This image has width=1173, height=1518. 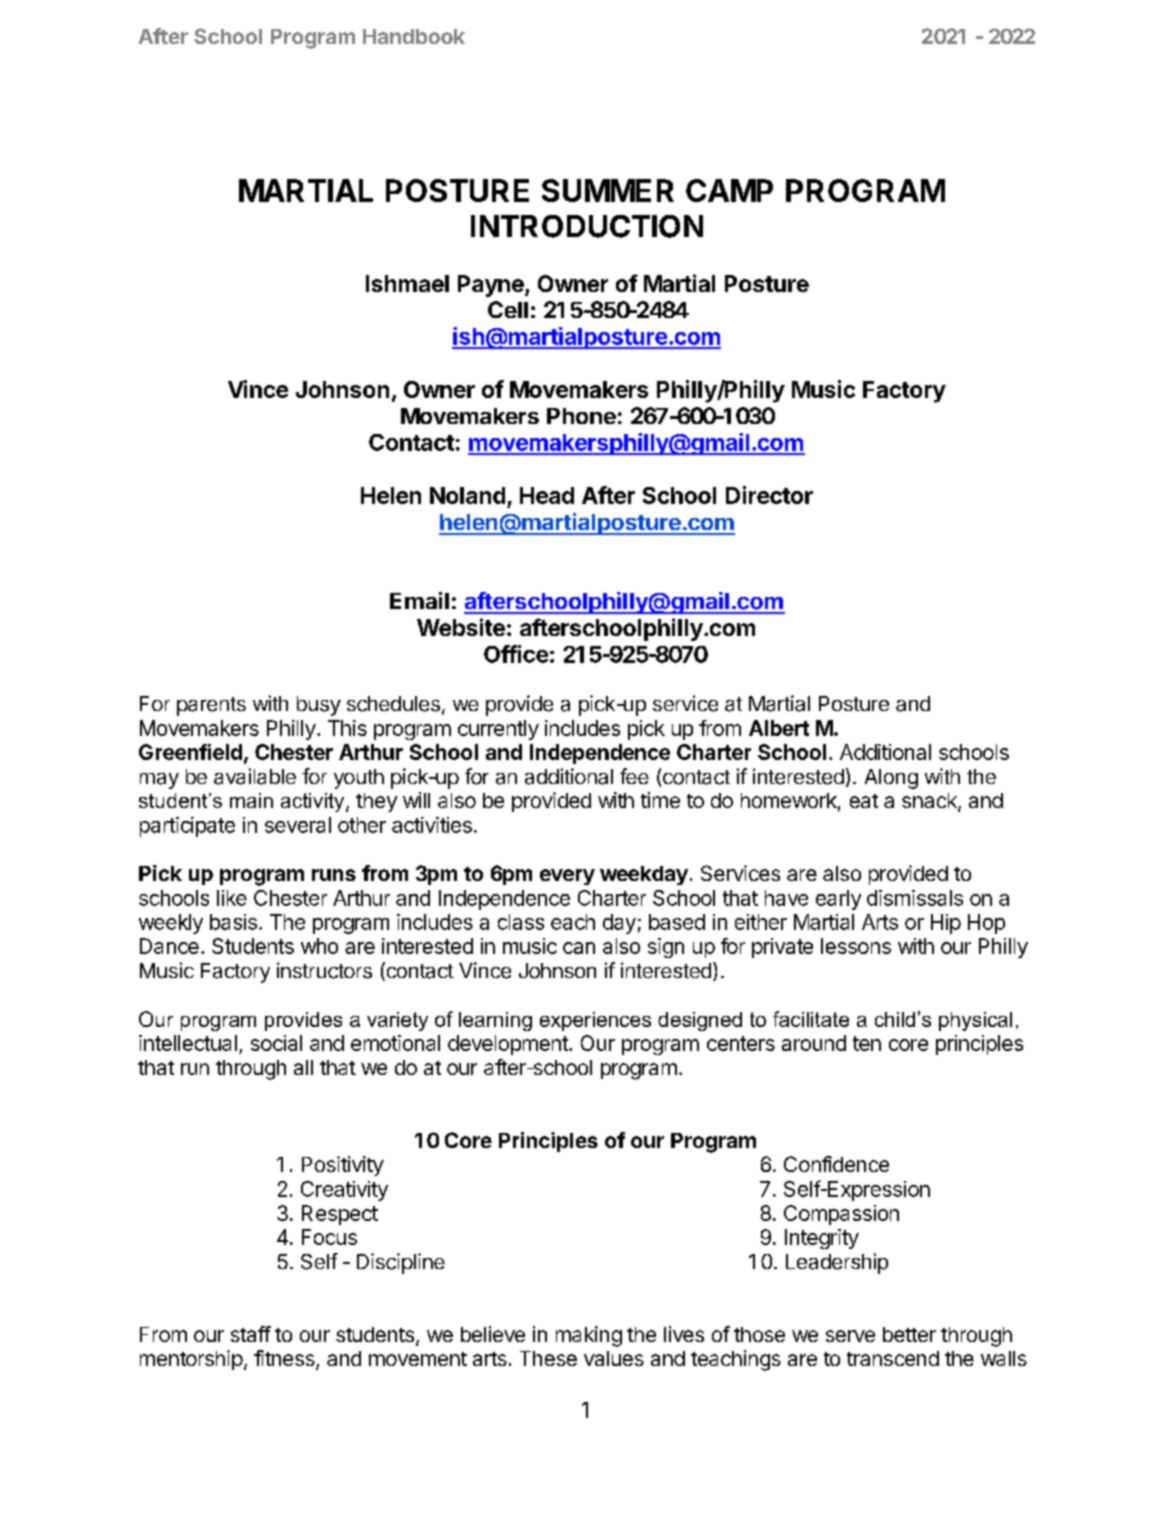 I want to click on CAMP, so click(x=729, y=190).
